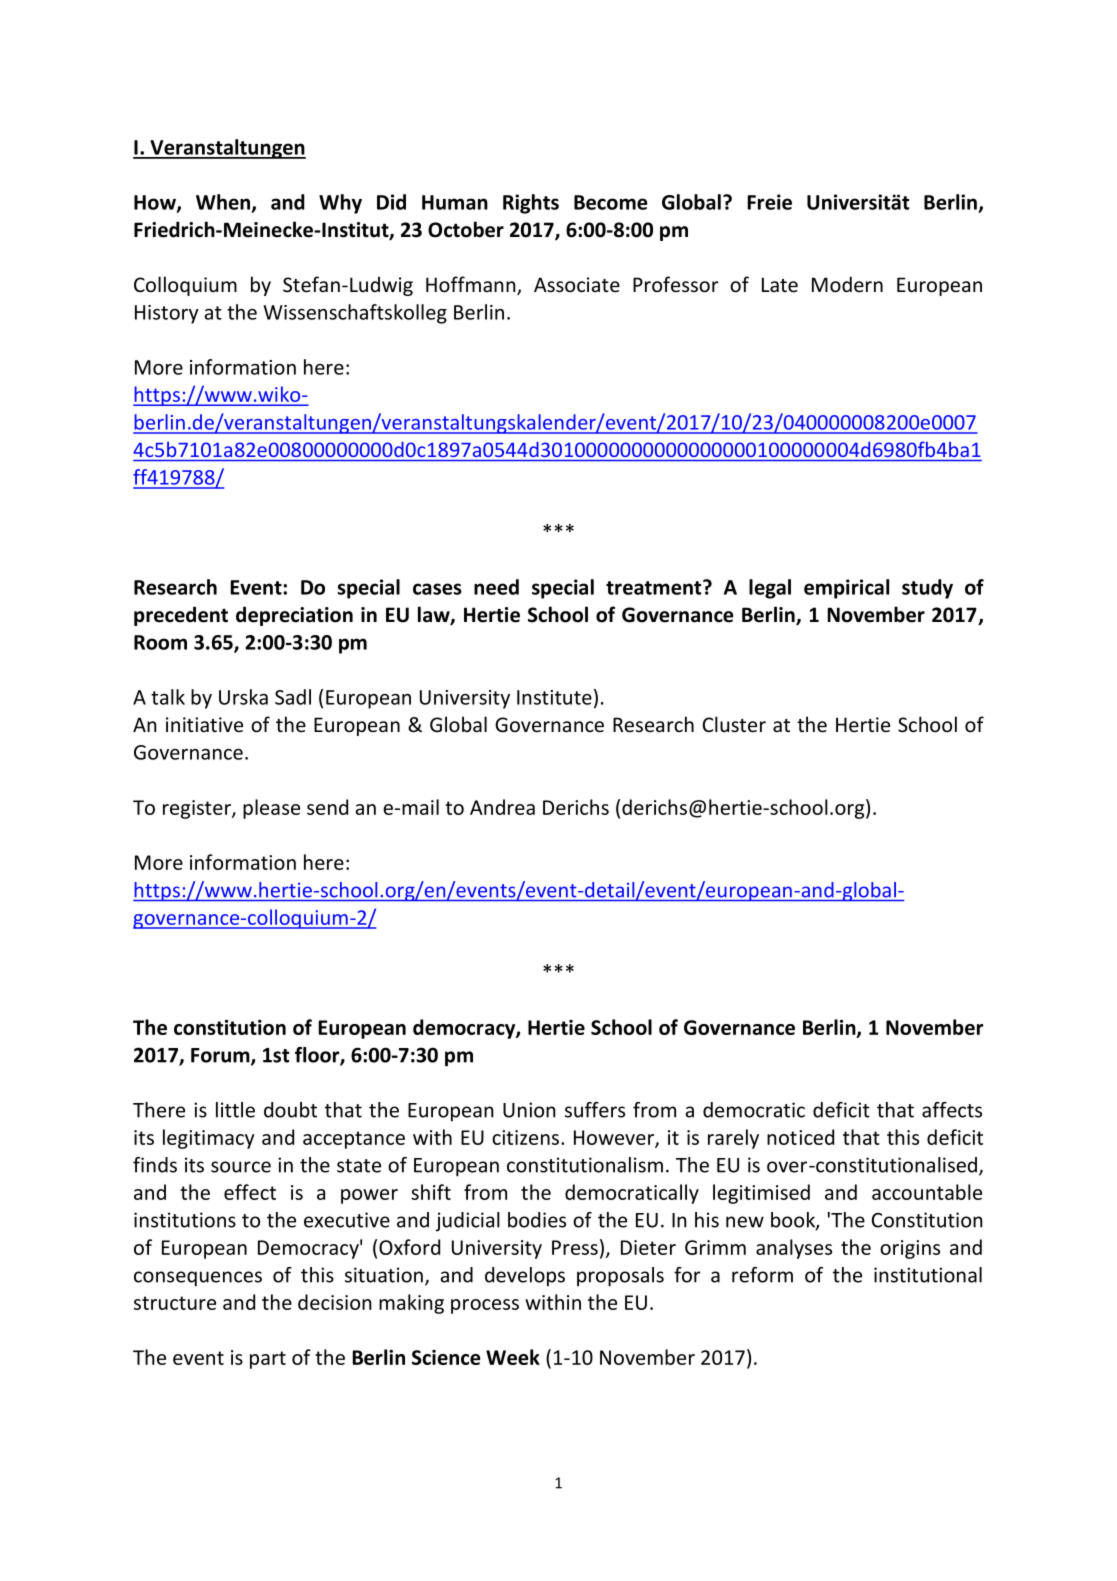  What do you see at coordinates (800, 1137) in the screenshot?
I see `noticed` at bounding box center [800, 1137].
